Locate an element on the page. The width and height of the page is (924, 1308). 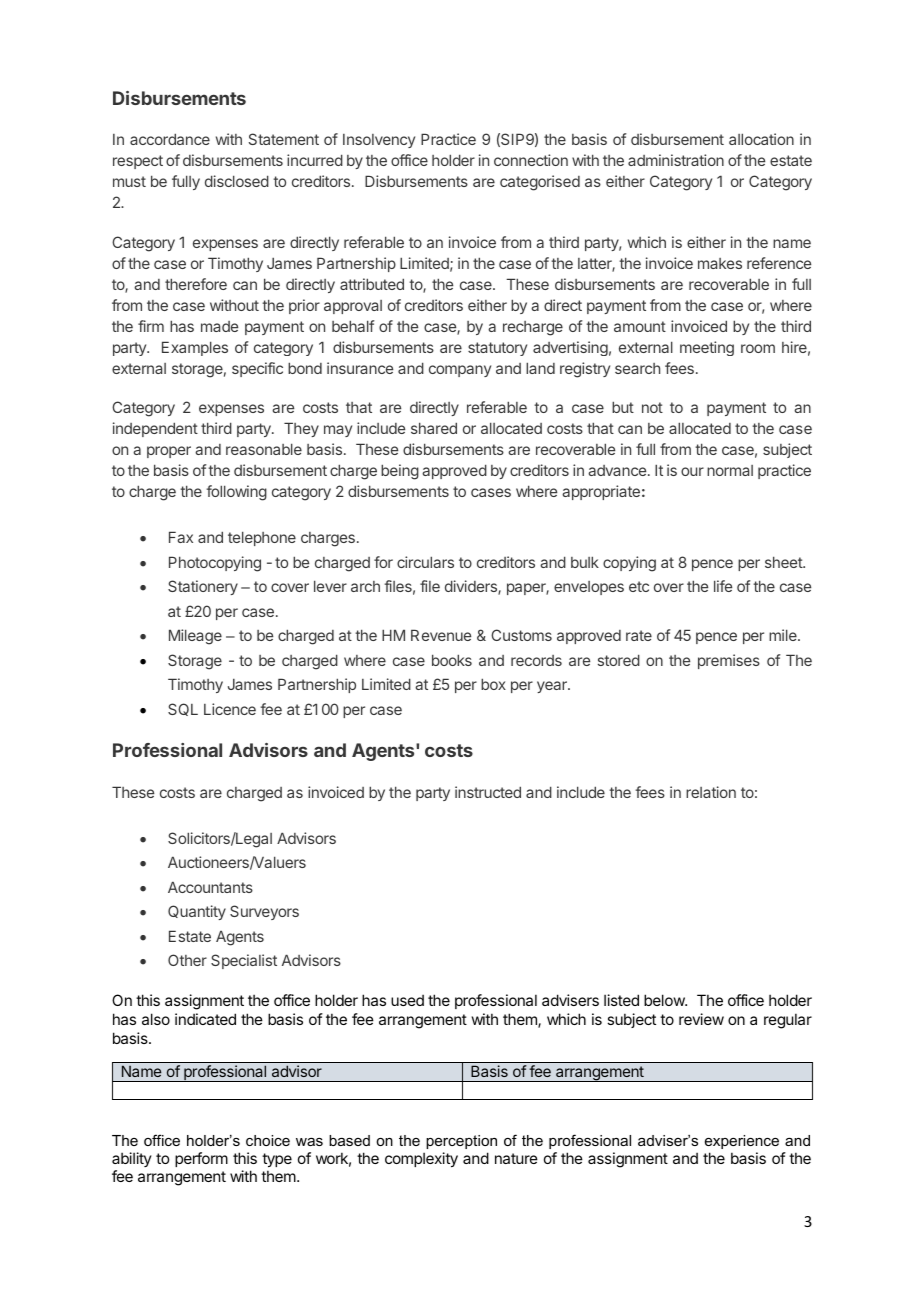
experience is located at coordinates (742, 1142).
